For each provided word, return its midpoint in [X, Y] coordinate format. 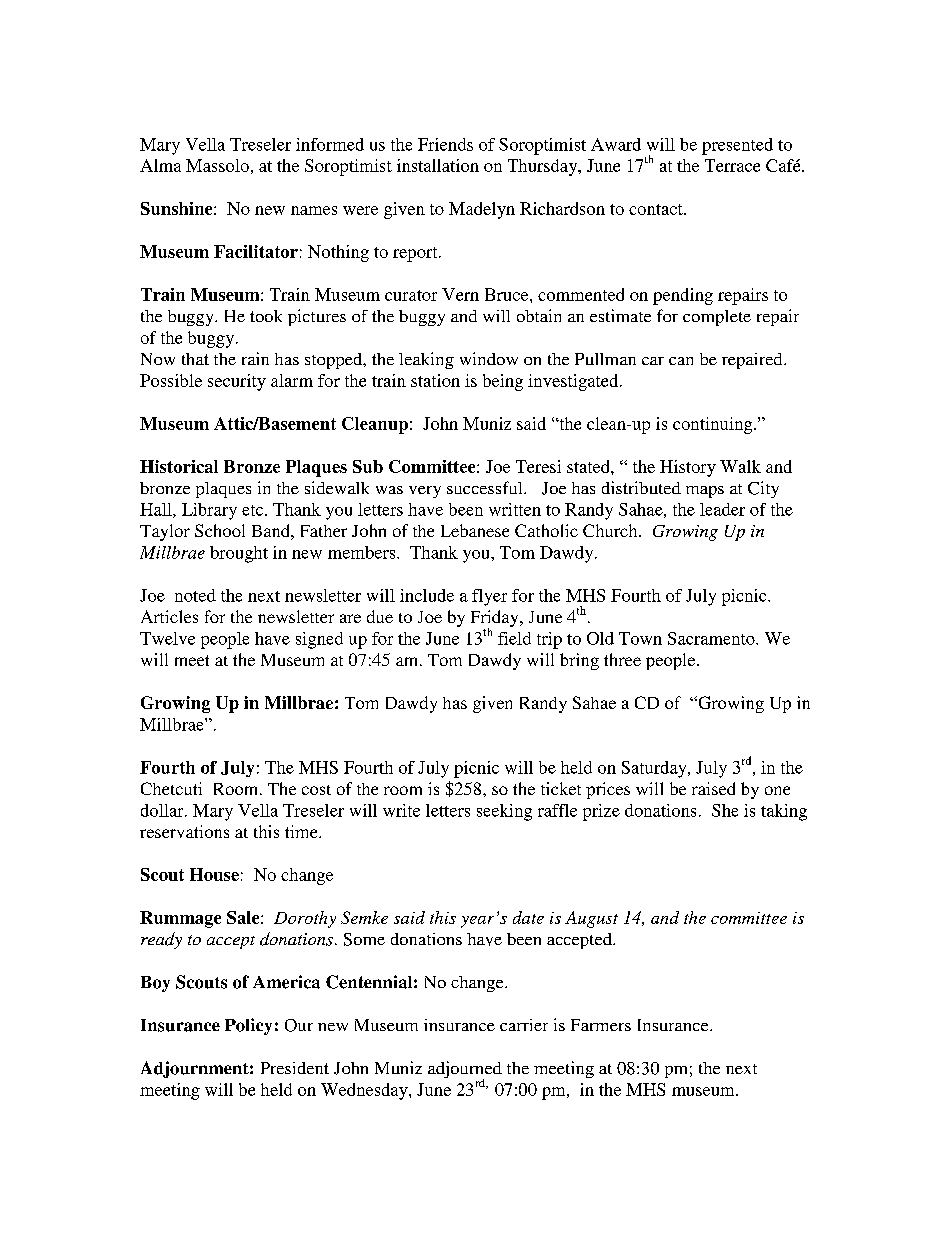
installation [438, 165]
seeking [504, 812]
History [688, 468]
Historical [179, 466]
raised [713, 788]
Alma [160, 165]
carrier [524, 1025]
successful [486, 487]
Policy [248, 1026]
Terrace [732, 165]
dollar [163, 810]
